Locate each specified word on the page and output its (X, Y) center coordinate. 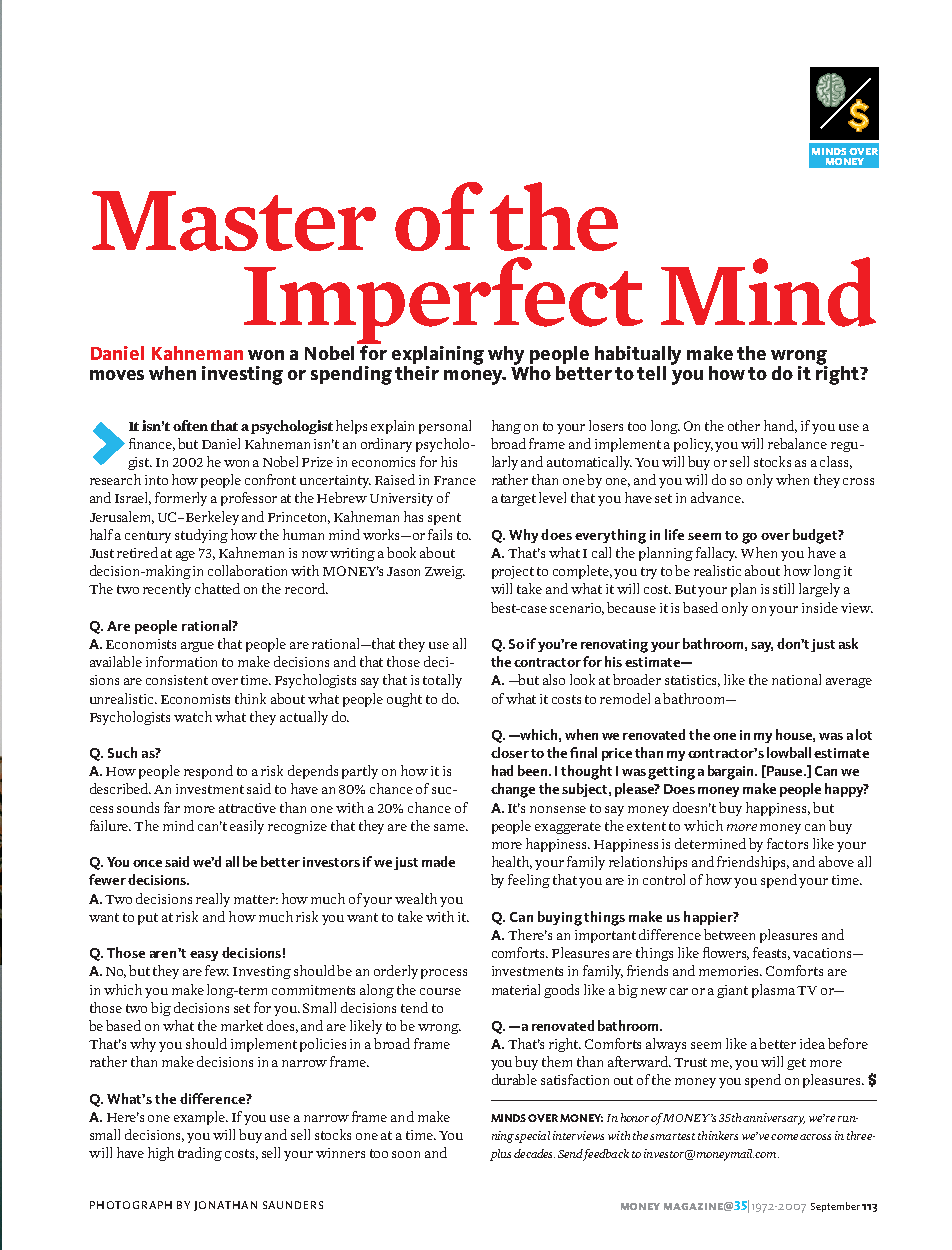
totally (442, 681)
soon (406, 1154)
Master (234, 221)
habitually (638, 357)
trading (200, 1154)
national (796, 679)
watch (193, 716)
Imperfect (443, 302)
